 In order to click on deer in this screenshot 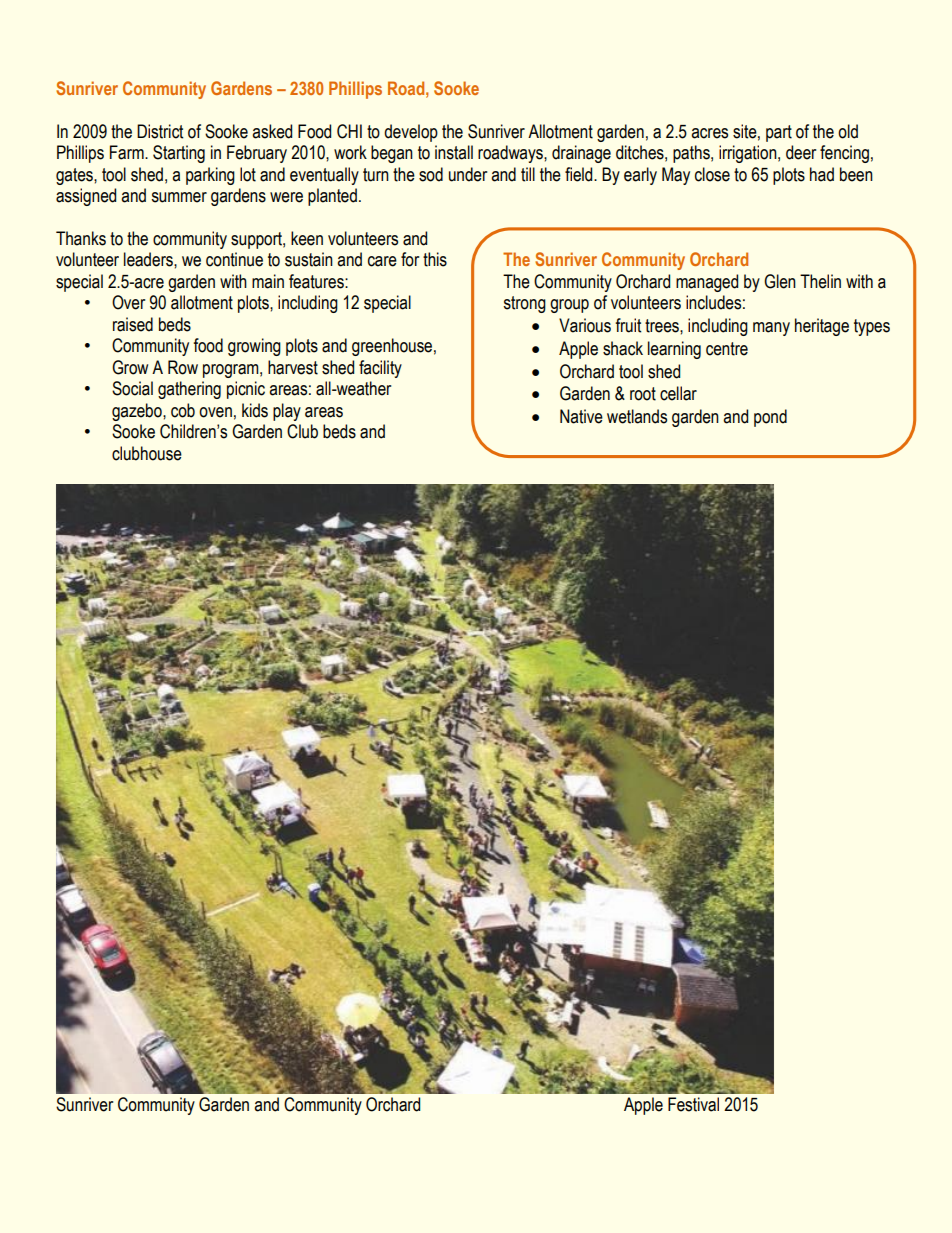, I will do `click(801, 152)`.
